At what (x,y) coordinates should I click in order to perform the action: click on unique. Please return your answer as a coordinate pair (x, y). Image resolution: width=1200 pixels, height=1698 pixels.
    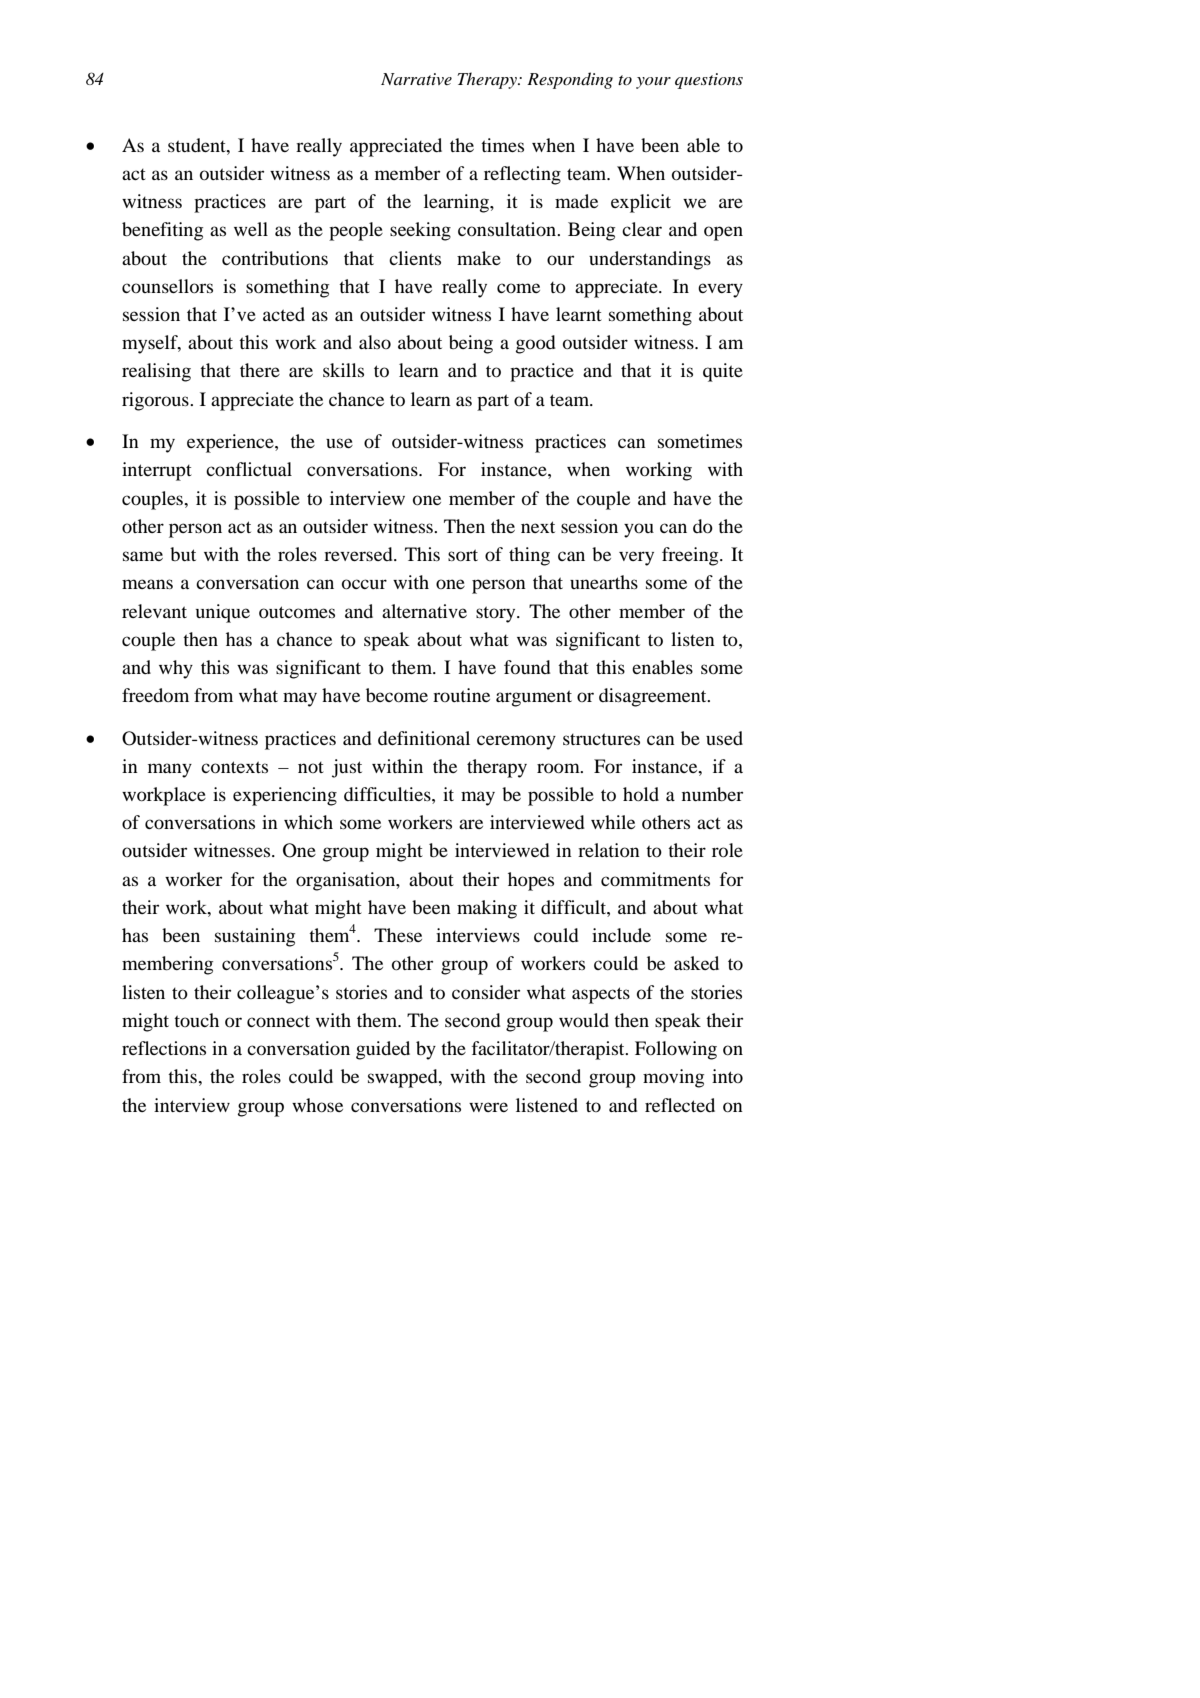
    Looking at the image, I should click on (223, 613).
